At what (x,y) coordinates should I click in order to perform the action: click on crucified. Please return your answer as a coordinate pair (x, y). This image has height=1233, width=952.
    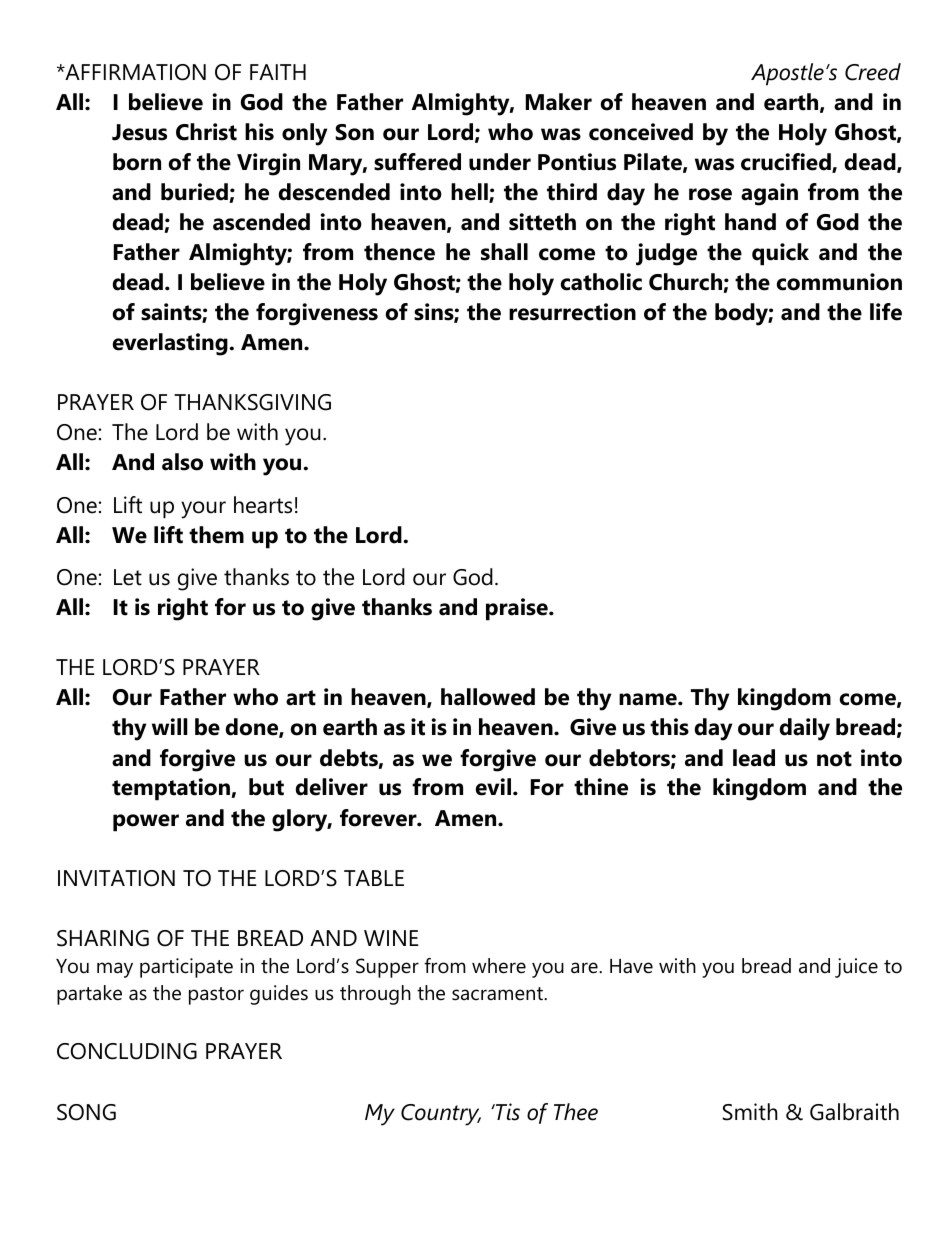
    Looking at the image, I should click on (787, 163).
